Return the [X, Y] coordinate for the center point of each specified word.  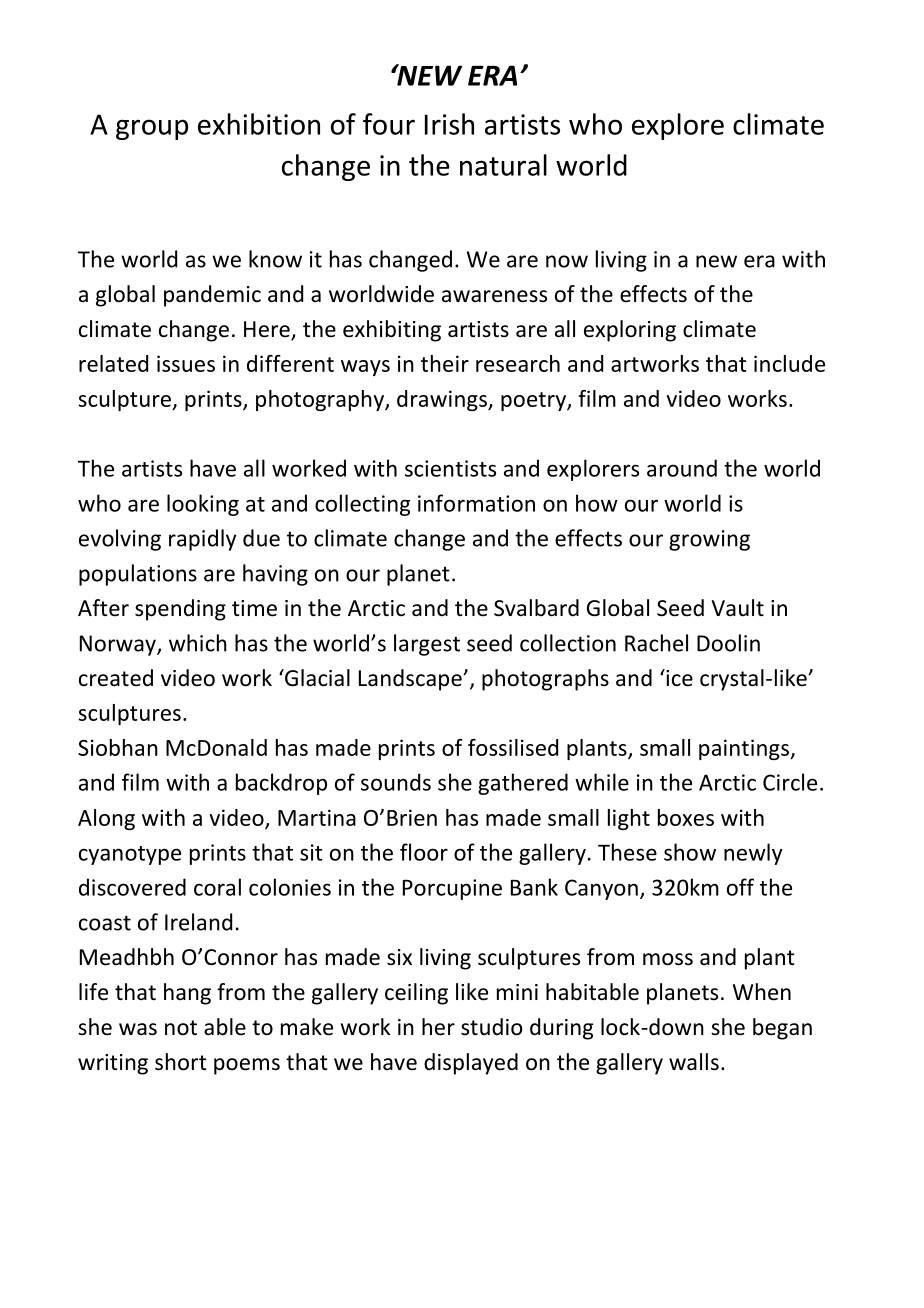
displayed [471, 1064]
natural [503, 165]
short [181, 1062]
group [152, 129]
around [682, 468]
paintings [745, 749]
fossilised [513, 747]
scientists [450, 468]
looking [203, 505]
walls [694, 1062]
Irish [449, 124]
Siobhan [118, 747]
